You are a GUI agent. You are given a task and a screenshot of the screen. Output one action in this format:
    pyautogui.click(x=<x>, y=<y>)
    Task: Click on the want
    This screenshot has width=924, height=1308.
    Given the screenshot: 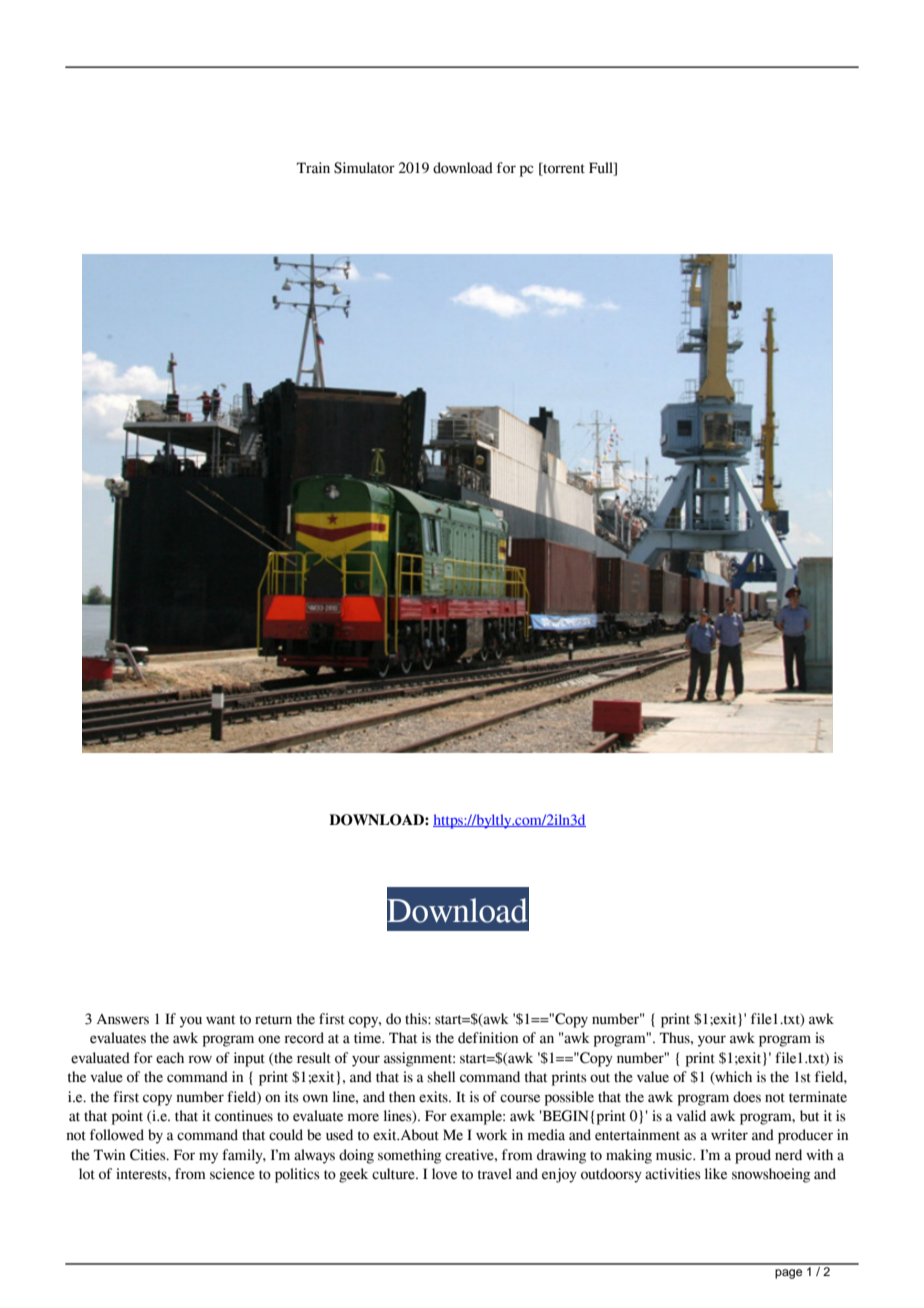 What is the action you would take?
    pyautogui.click(x=220, y=1020)
